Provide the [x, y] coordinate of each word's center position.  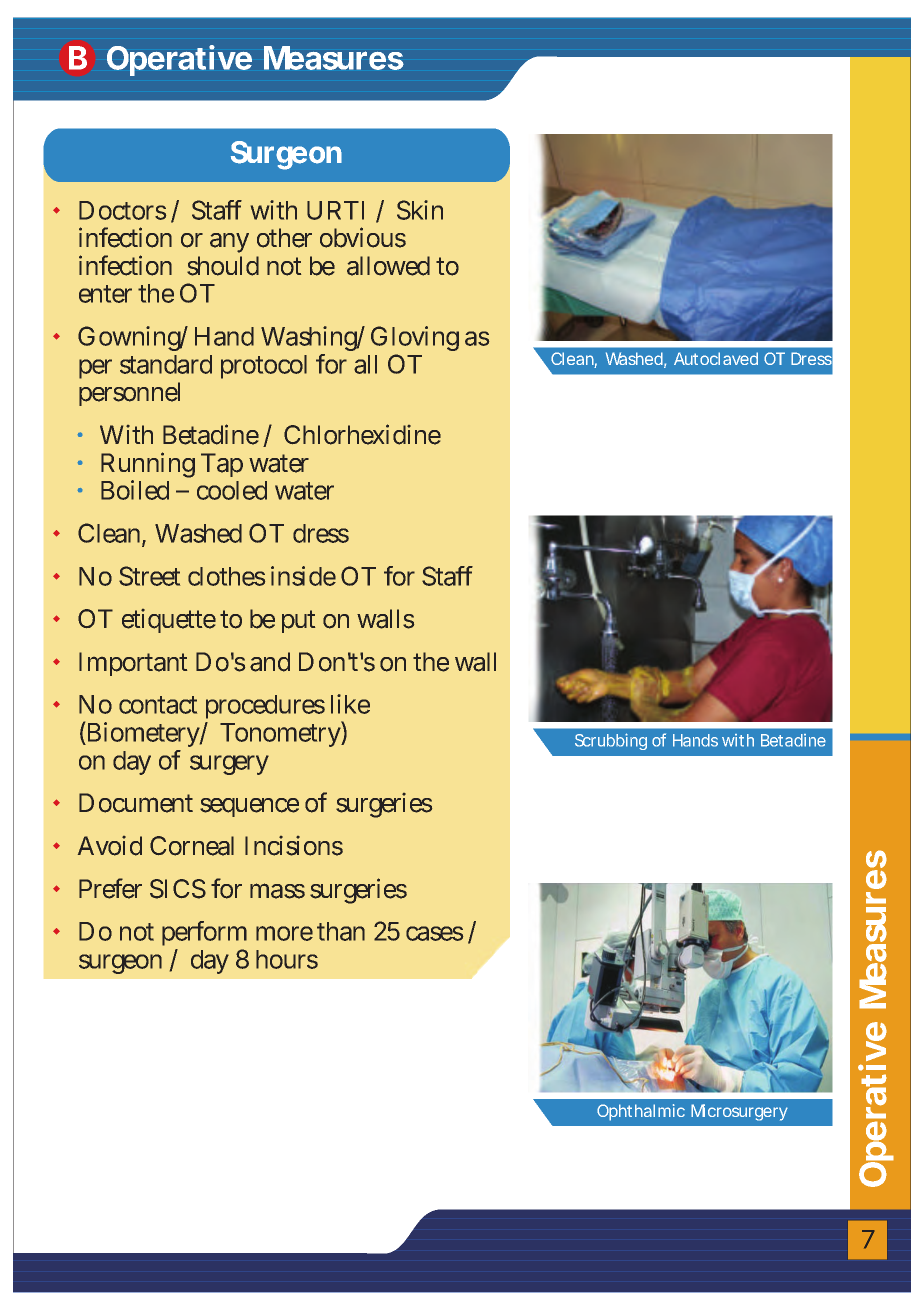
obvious [363, 237]
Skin [420, 210]
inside [303, 576]
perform [204, 935]
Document [136, 803]
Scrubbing [611, 741]
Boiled [135, 490]
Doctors [122, 210]
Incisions [294, 846]
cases [434, 933]
